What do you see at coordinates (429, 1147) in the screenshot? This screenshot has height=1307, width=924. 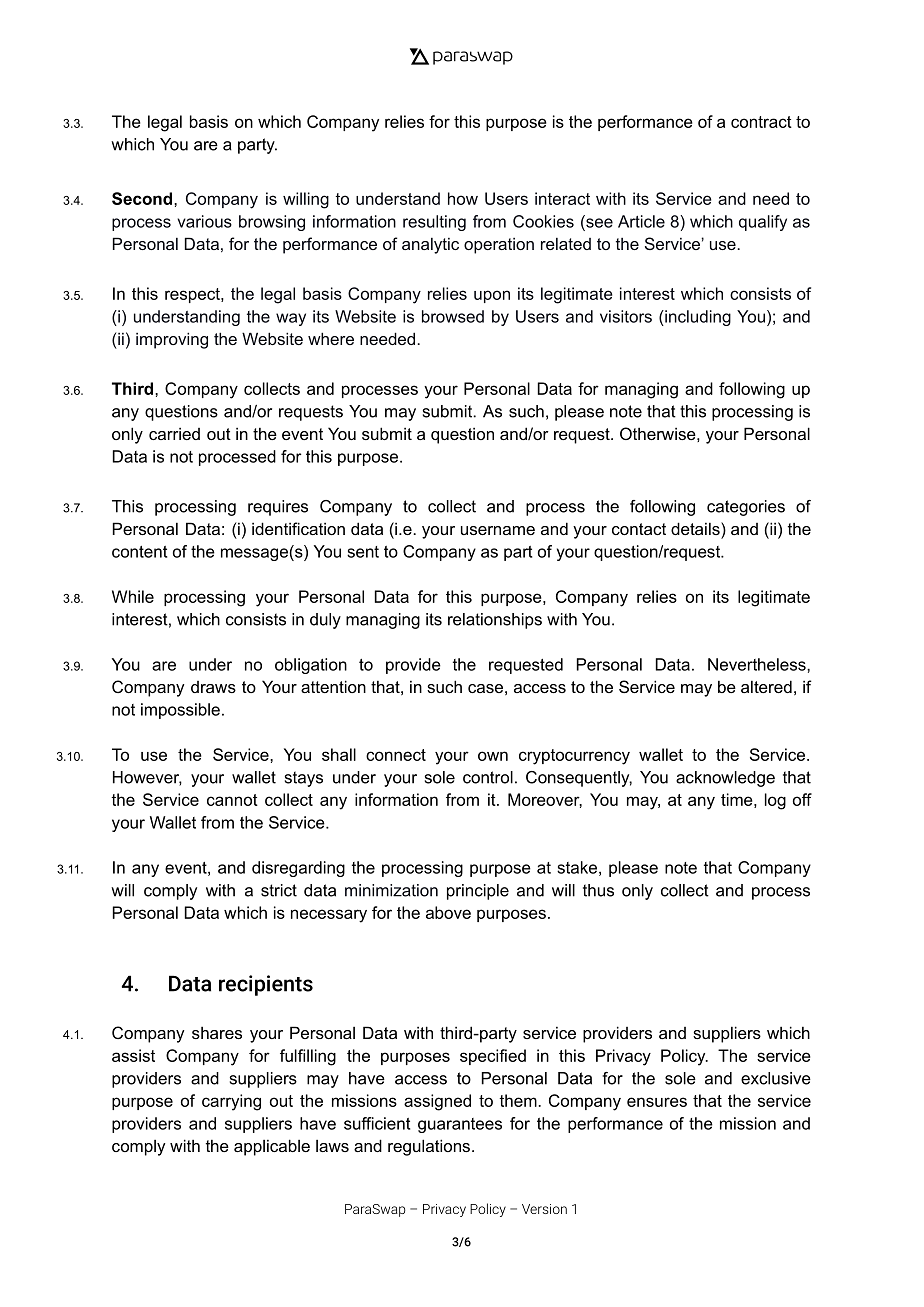 I see `regulations` at bounding box center [429, 1147].
